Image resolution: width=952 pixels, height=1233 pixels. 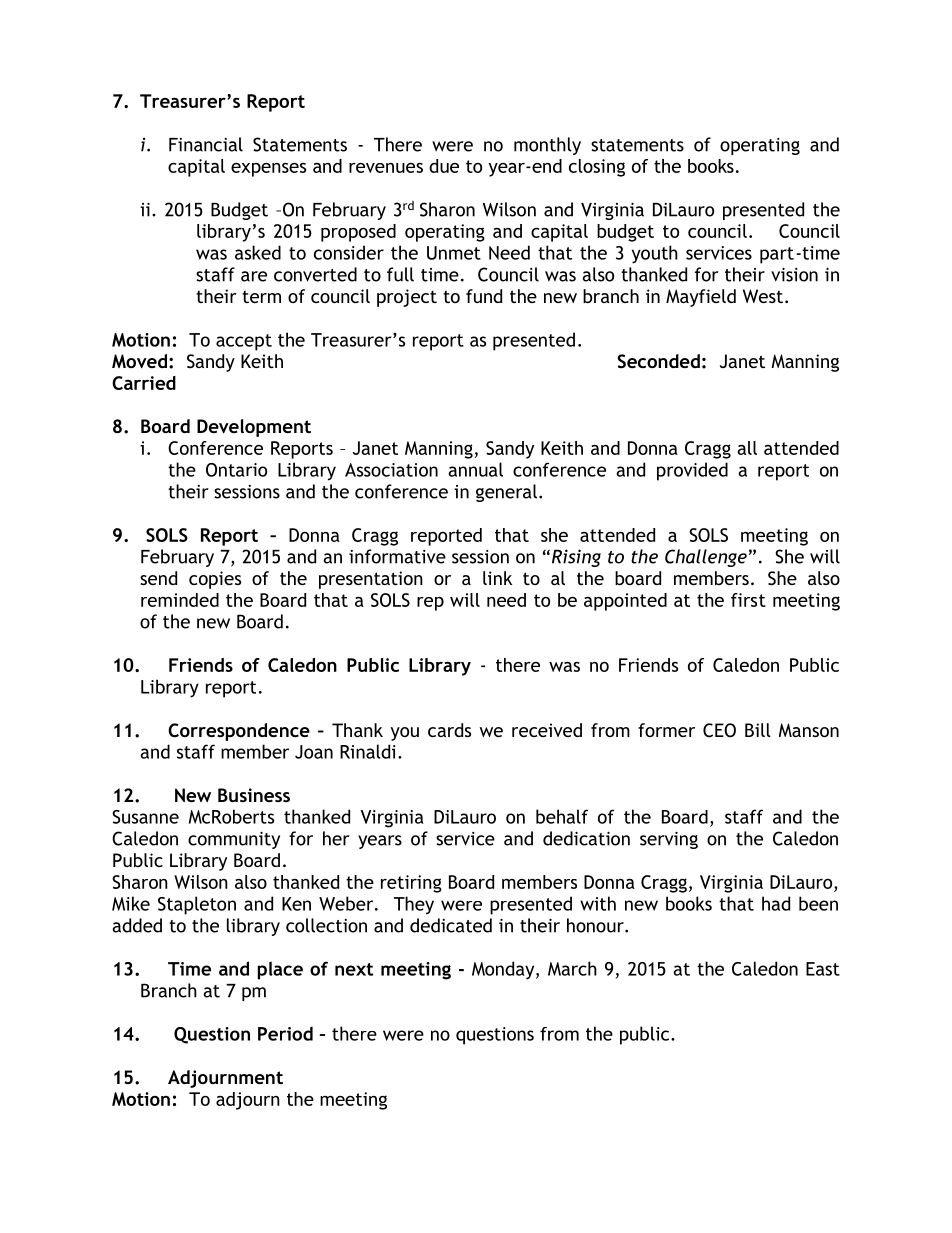 What do you see at coordinates (206, 144) in the document?
I see `Financial` at bounding box center [206, 144].
